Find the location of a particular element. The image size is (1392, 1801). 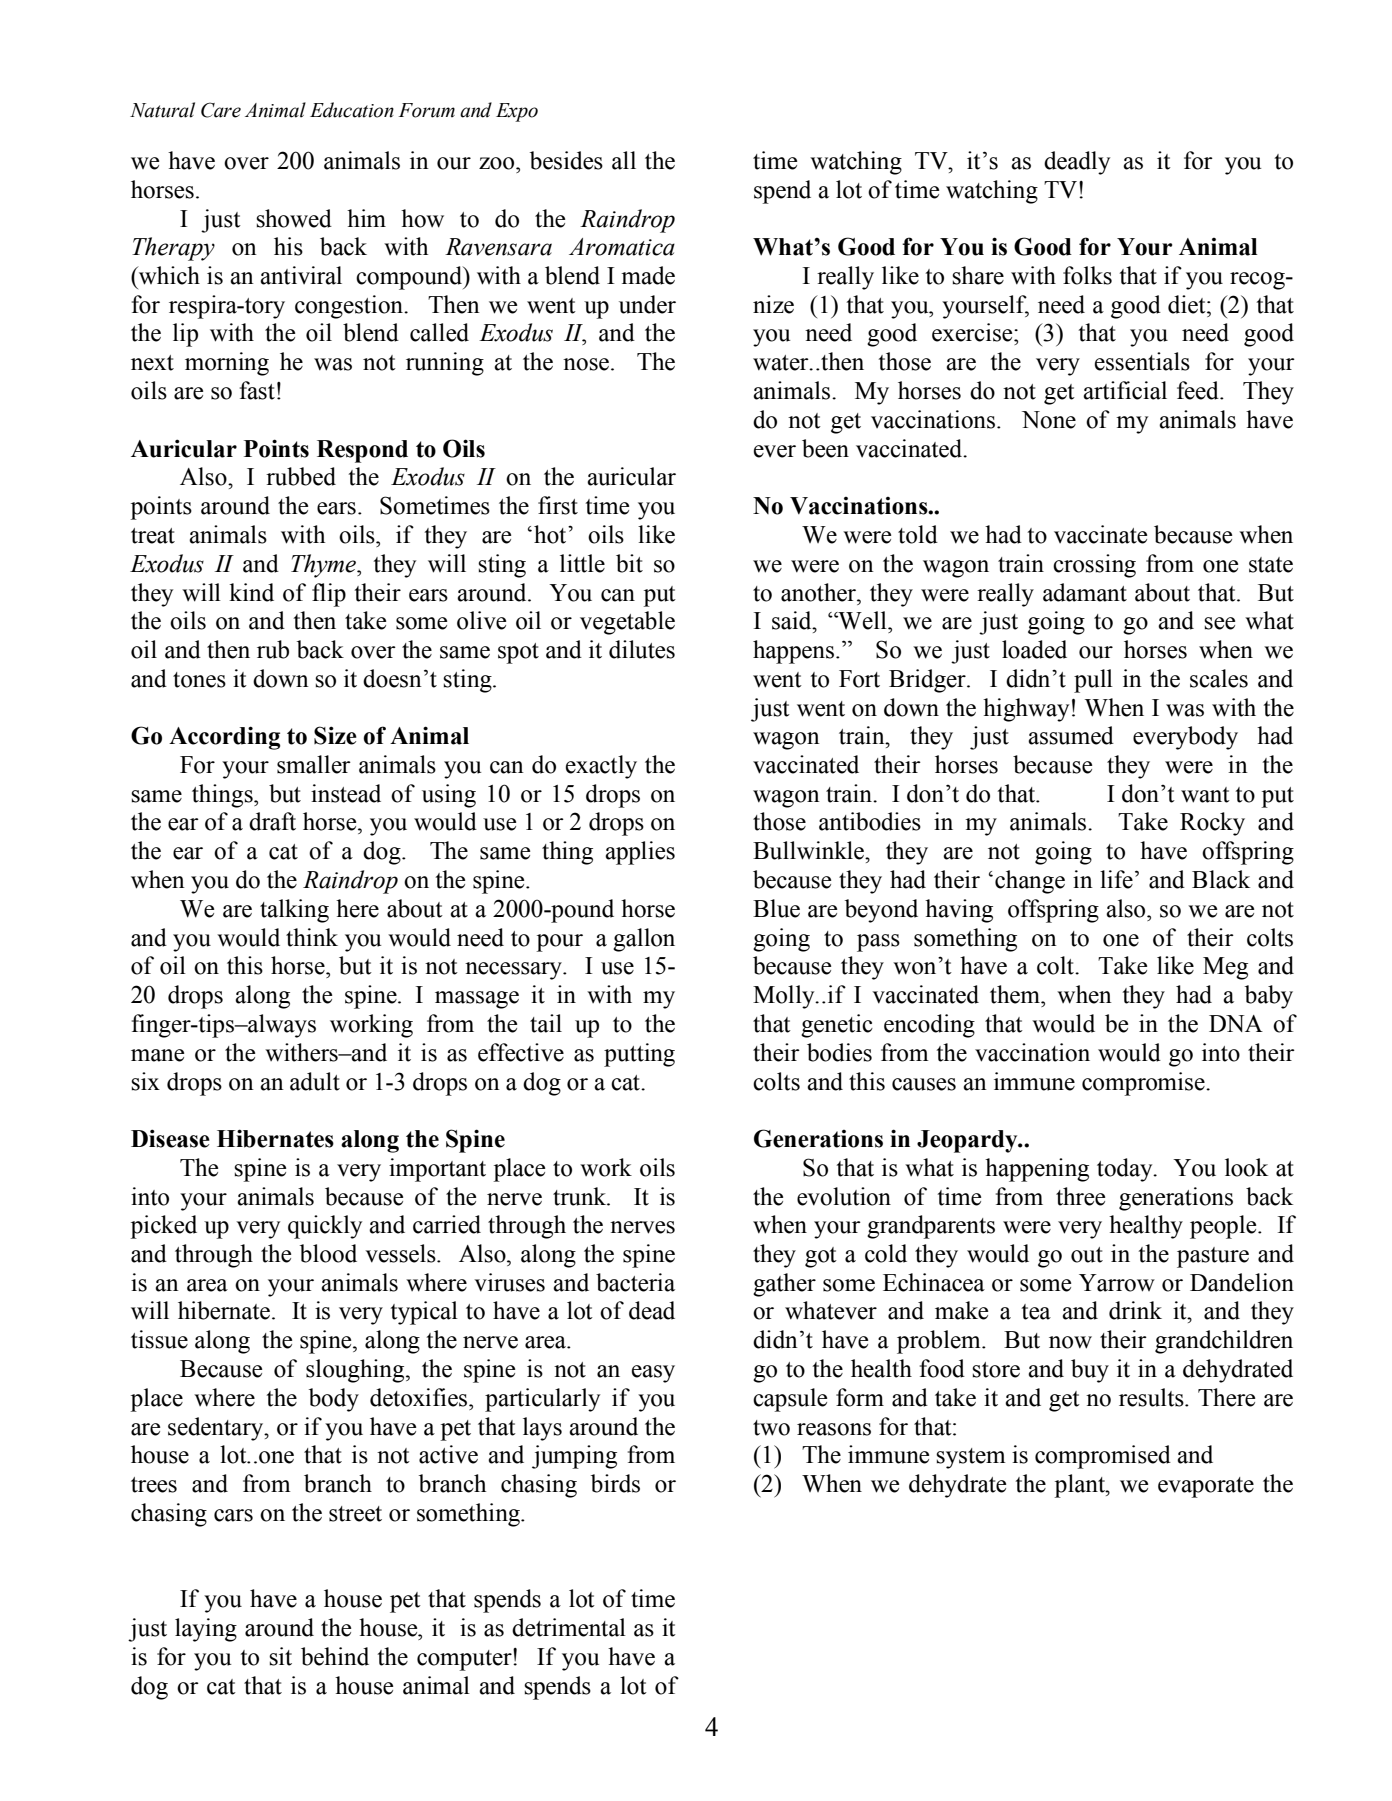

kind is located at coordinates (251, 592).
